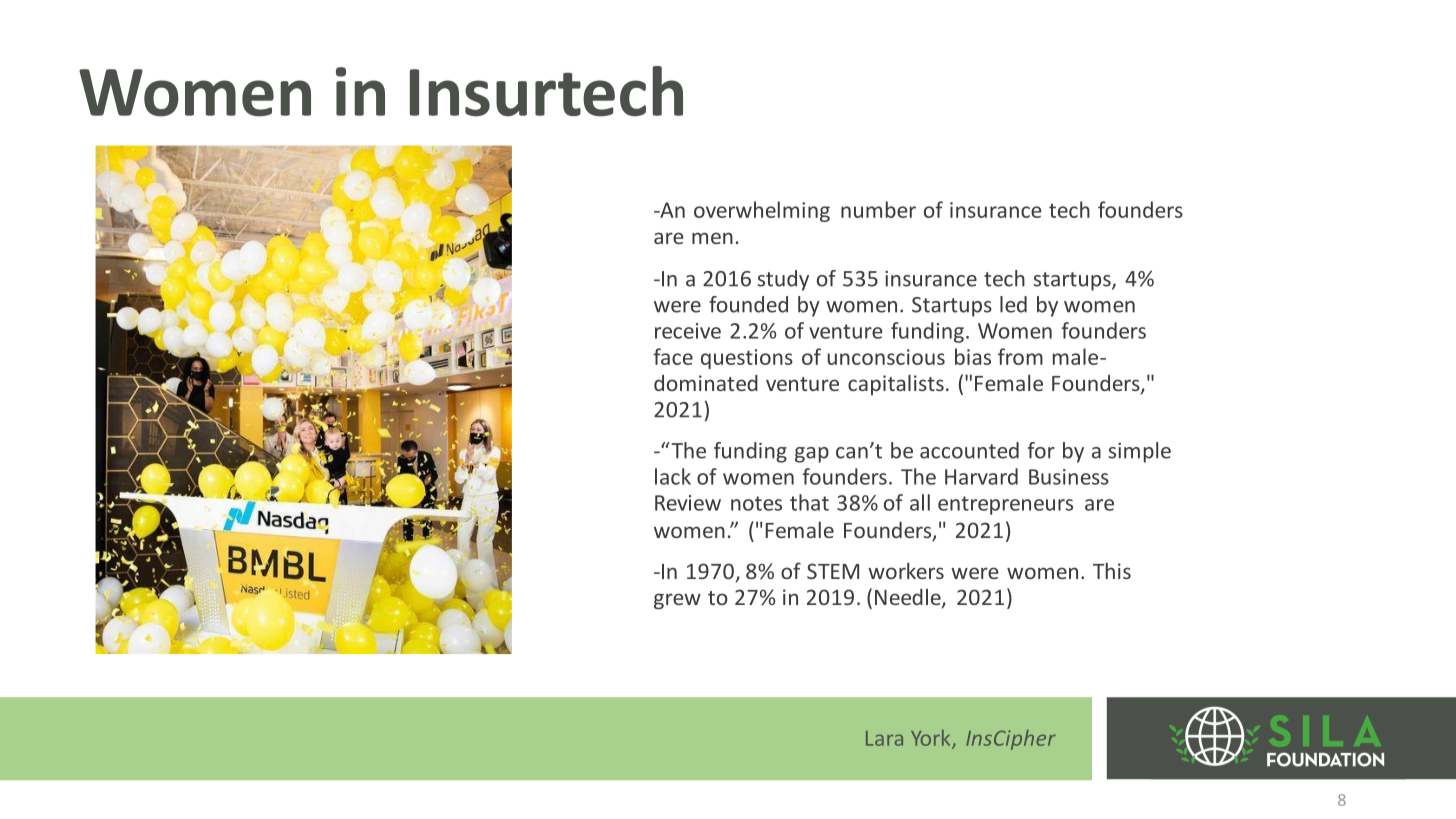 The height and width of the image is (819, 1456). I want to click on founded, so click(748, 304).
